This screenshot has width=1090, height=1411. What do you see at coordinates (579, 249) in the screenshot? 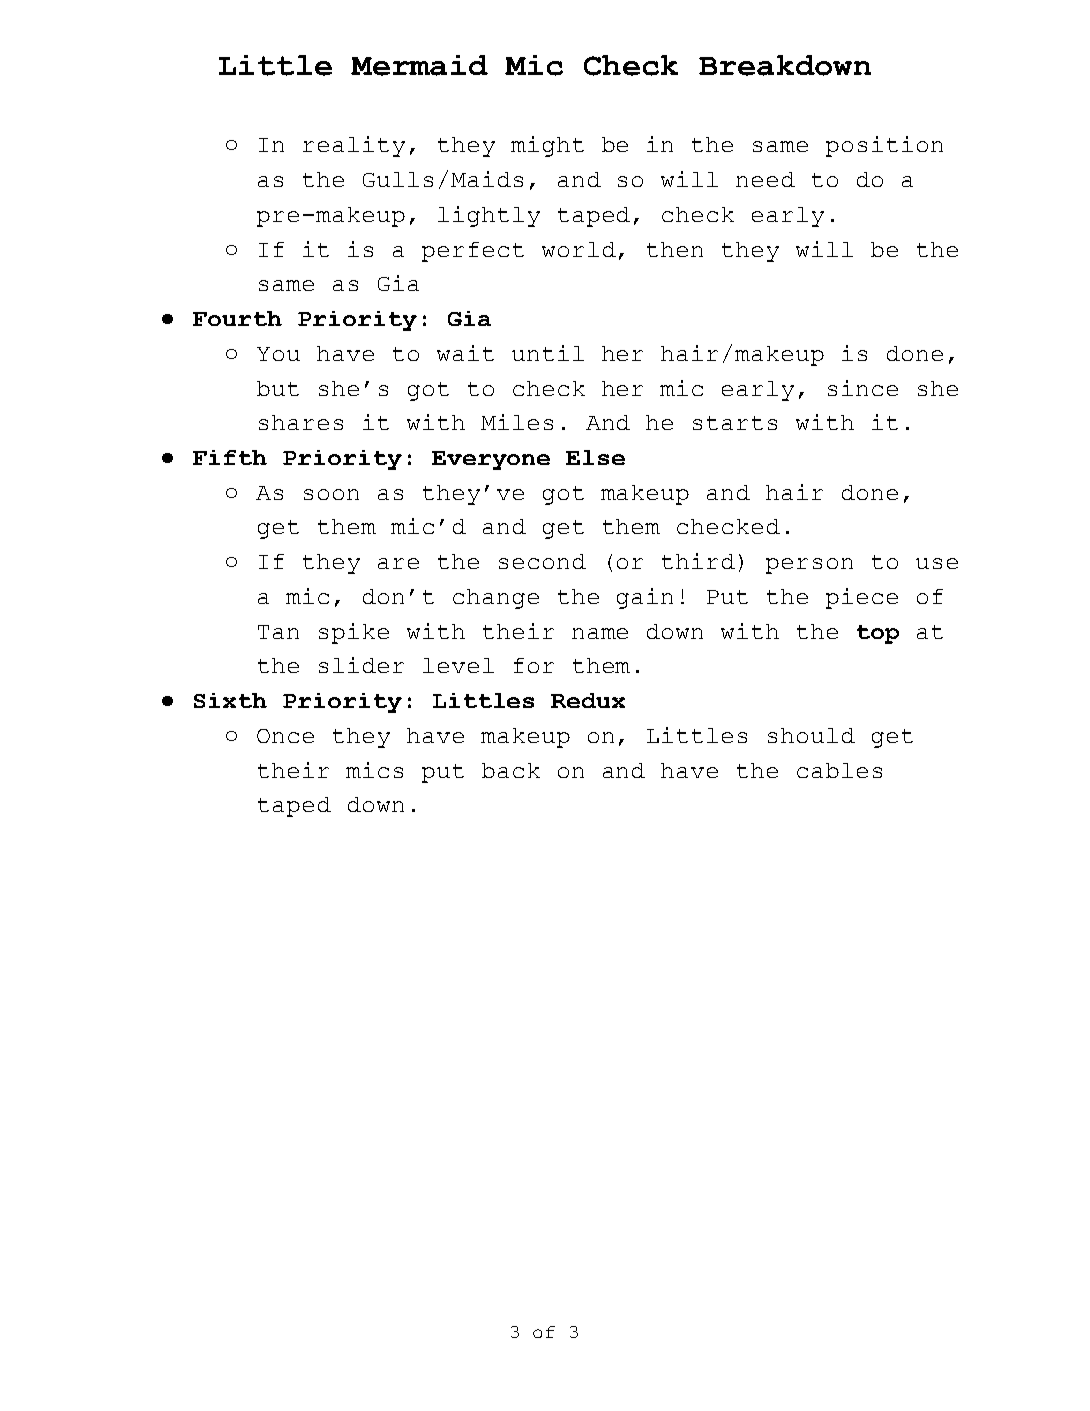
I see `world` at bounding box center [579, 249].
